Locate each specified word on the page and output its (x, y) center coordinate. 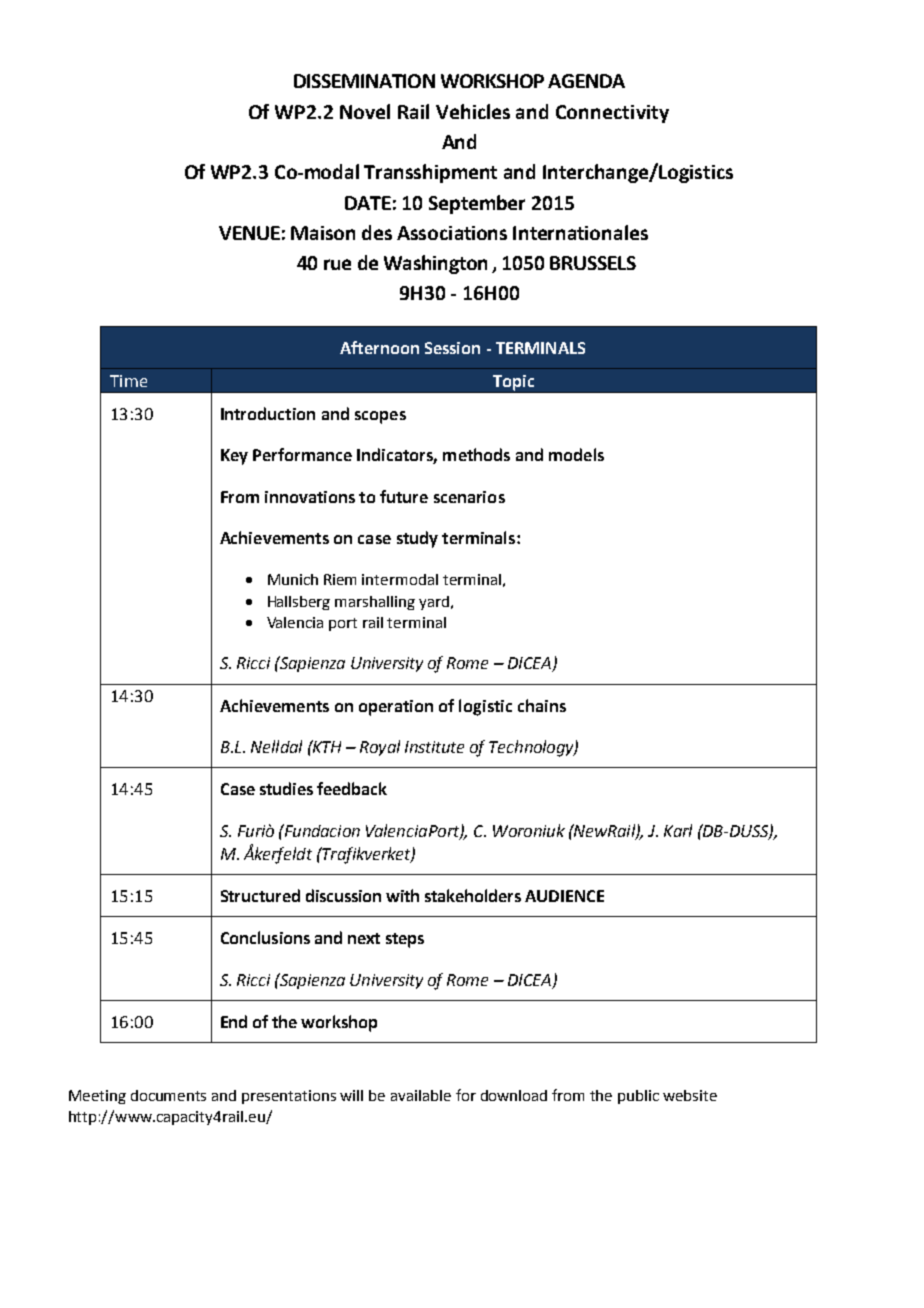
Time (128, 381)
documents (168, 1095)
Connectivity (612, 114)
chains (542, 705)
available (421, 1095)
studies (286, 788)
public (638, 1097)
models (576, 454)
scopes (380, 417)
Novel (365, 111)
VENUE (249, 233)
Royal (380, 748)
